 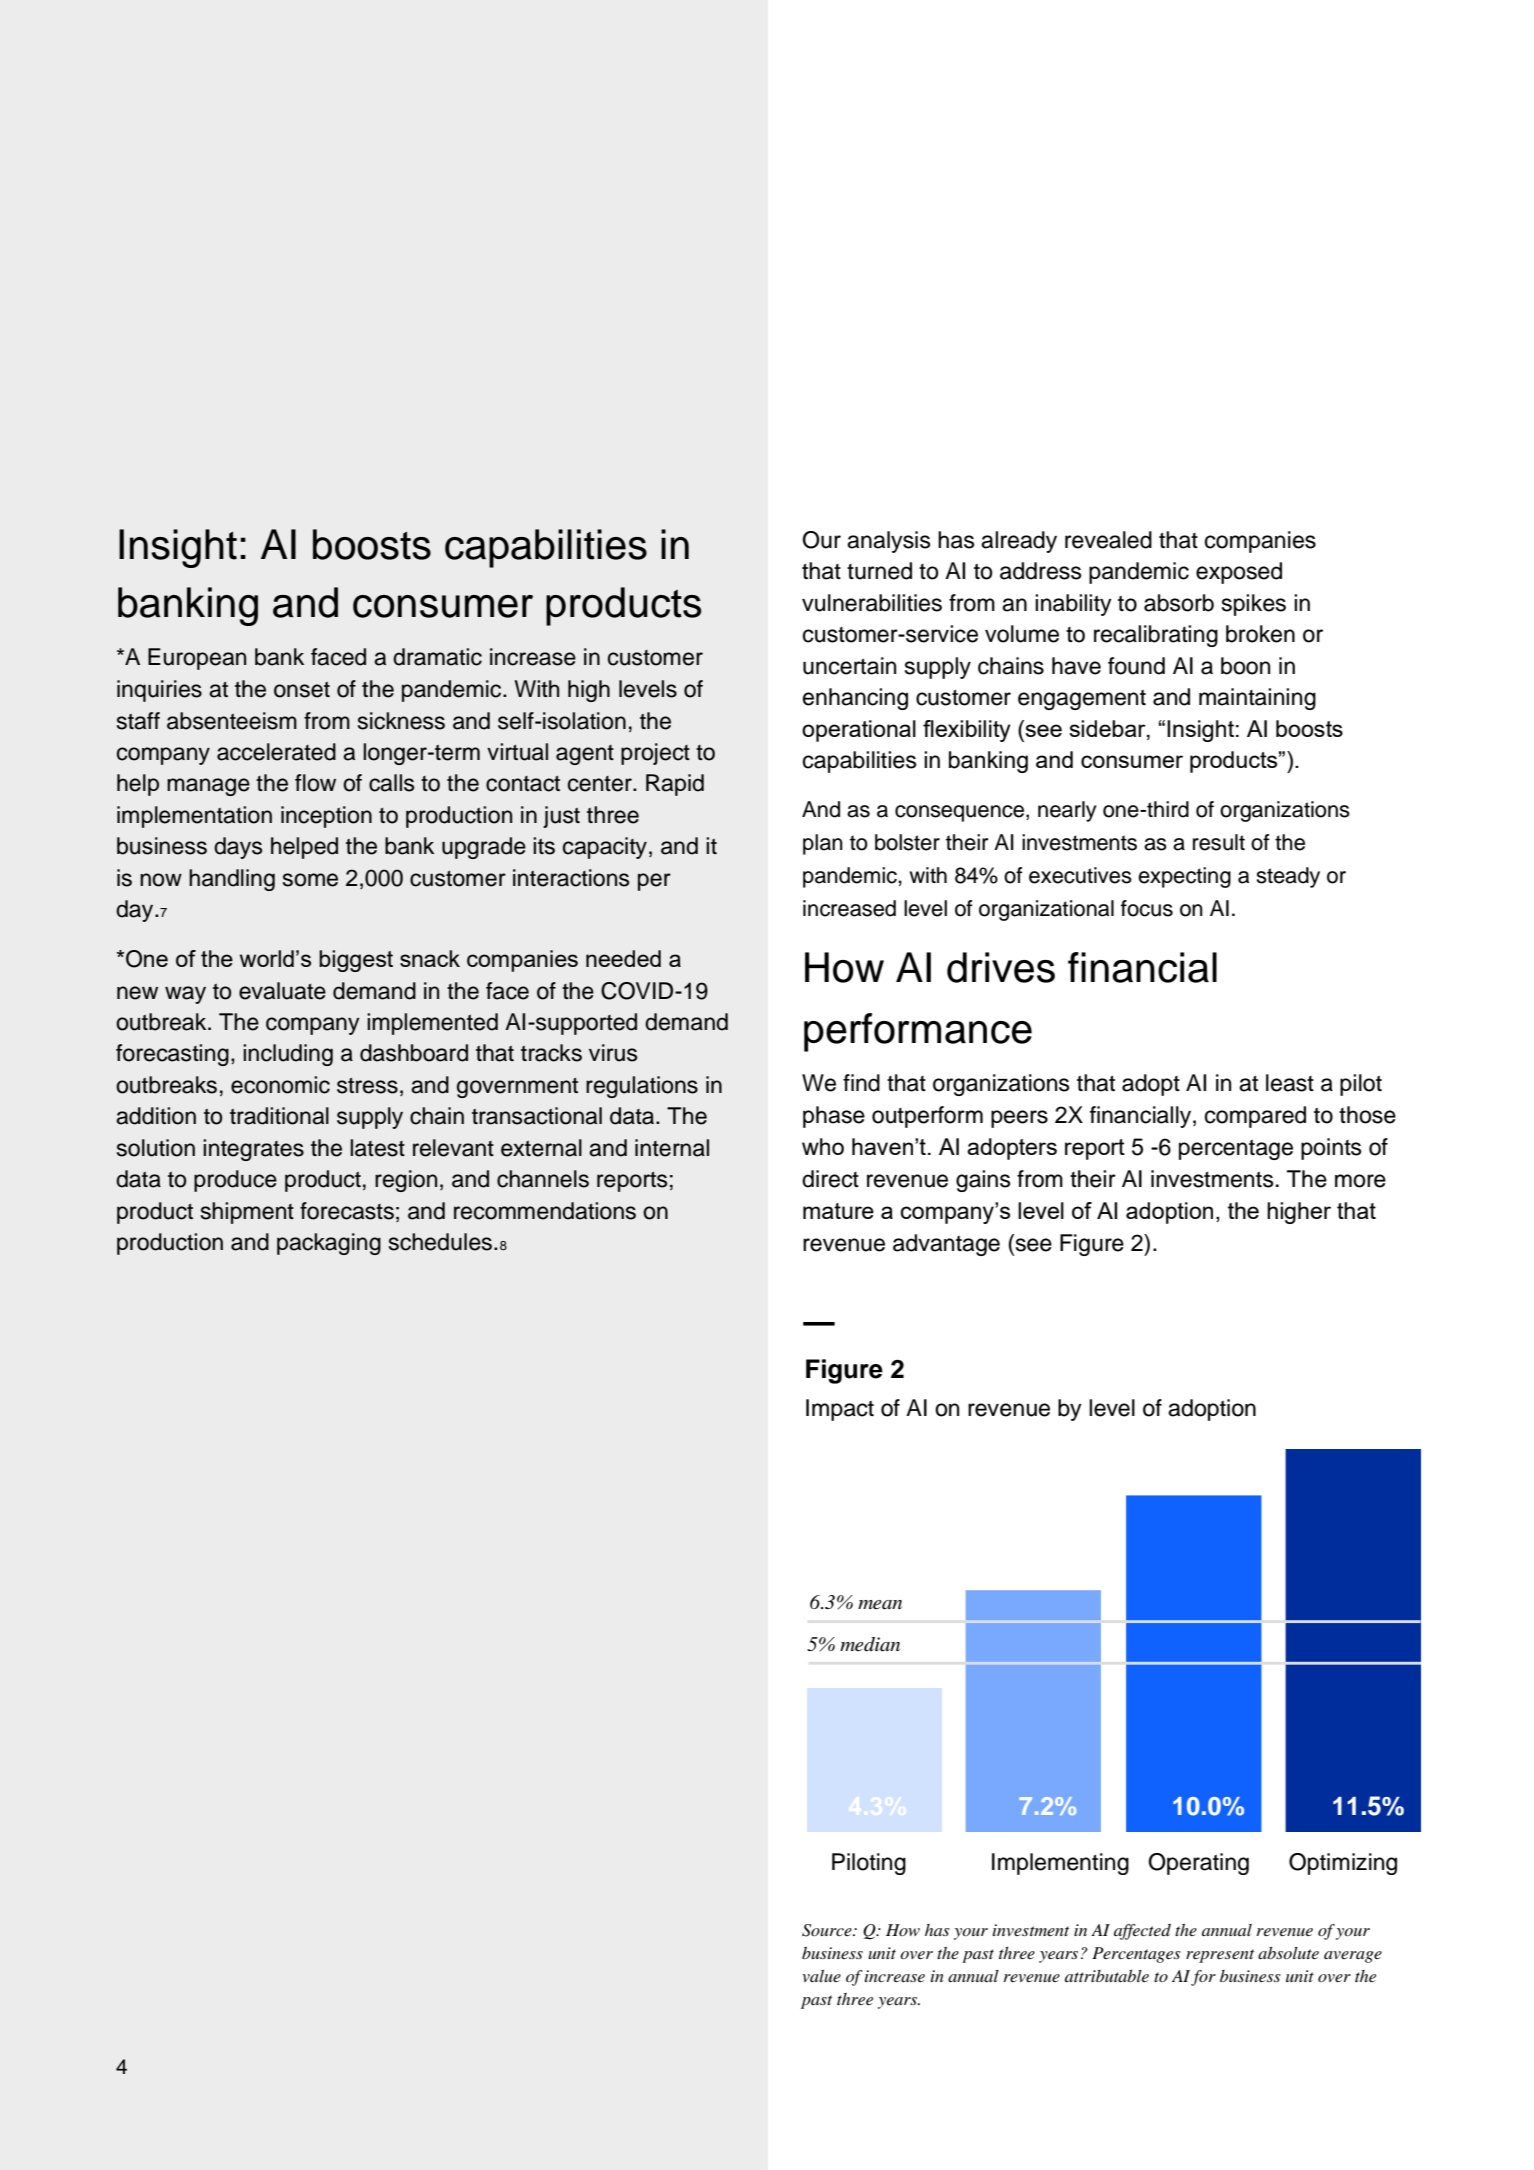 What do you see at coordinates (1290, 1083) in the screenshot?
I see `least` at bounding box center [1290, 1083].
